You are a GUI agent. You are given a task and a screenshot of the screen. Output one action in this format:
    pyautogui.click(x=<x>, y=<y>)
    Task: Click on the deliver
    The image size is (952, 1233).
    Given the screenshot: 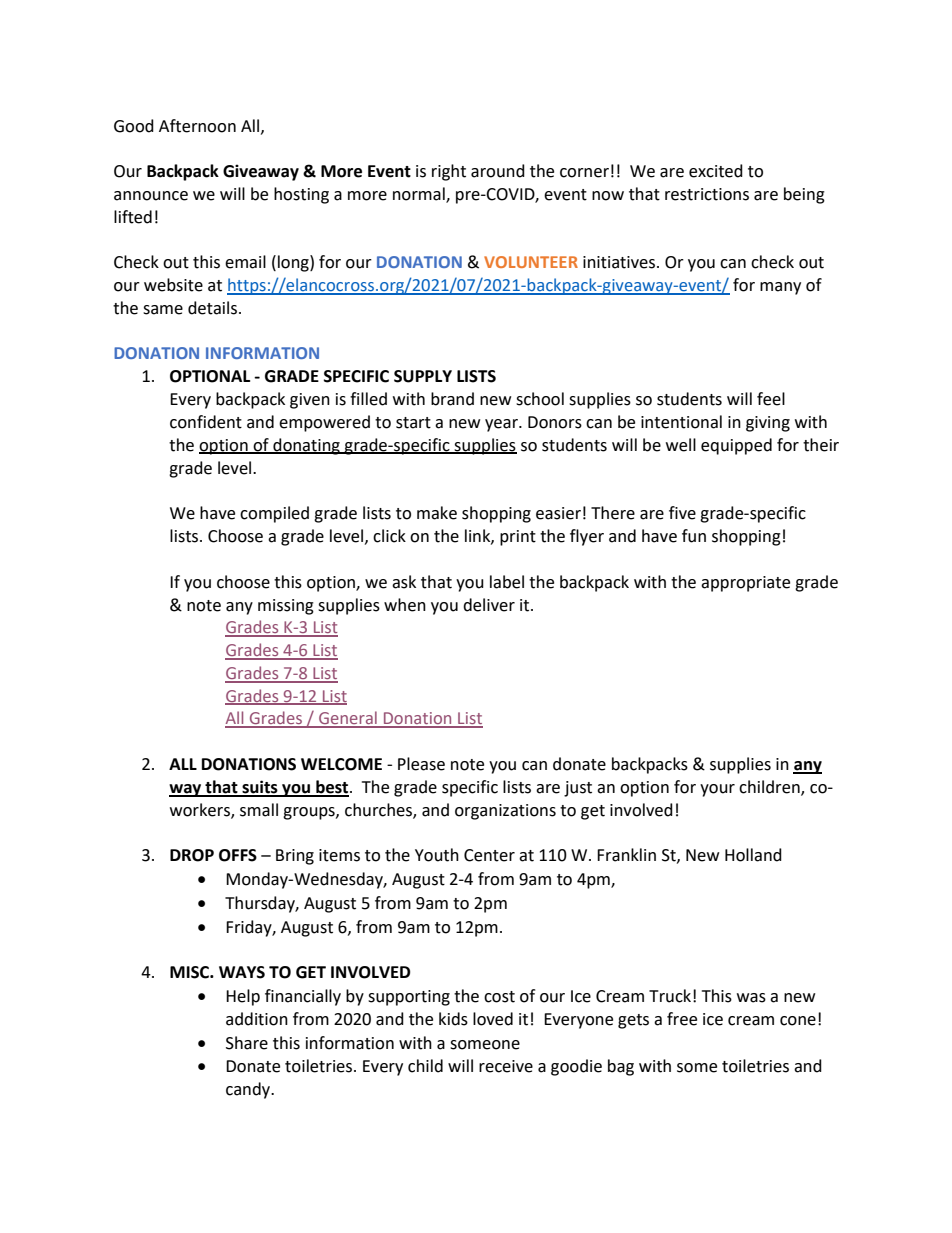 What is the action you would take?
    pyautogui.click(x=489, y=605)
